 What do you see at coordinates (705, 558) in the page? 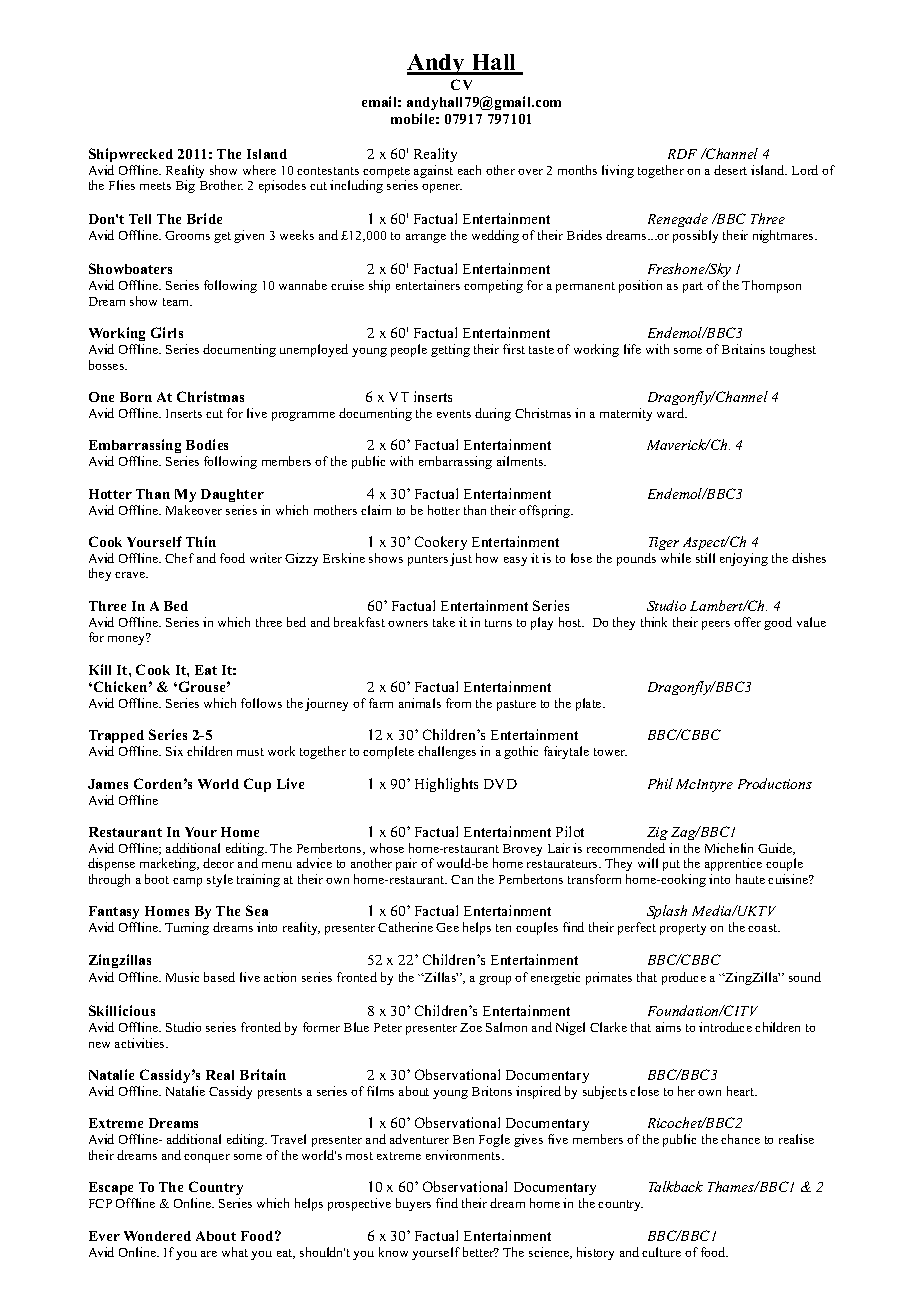
I see `still` at bounding box center [705, 558].
